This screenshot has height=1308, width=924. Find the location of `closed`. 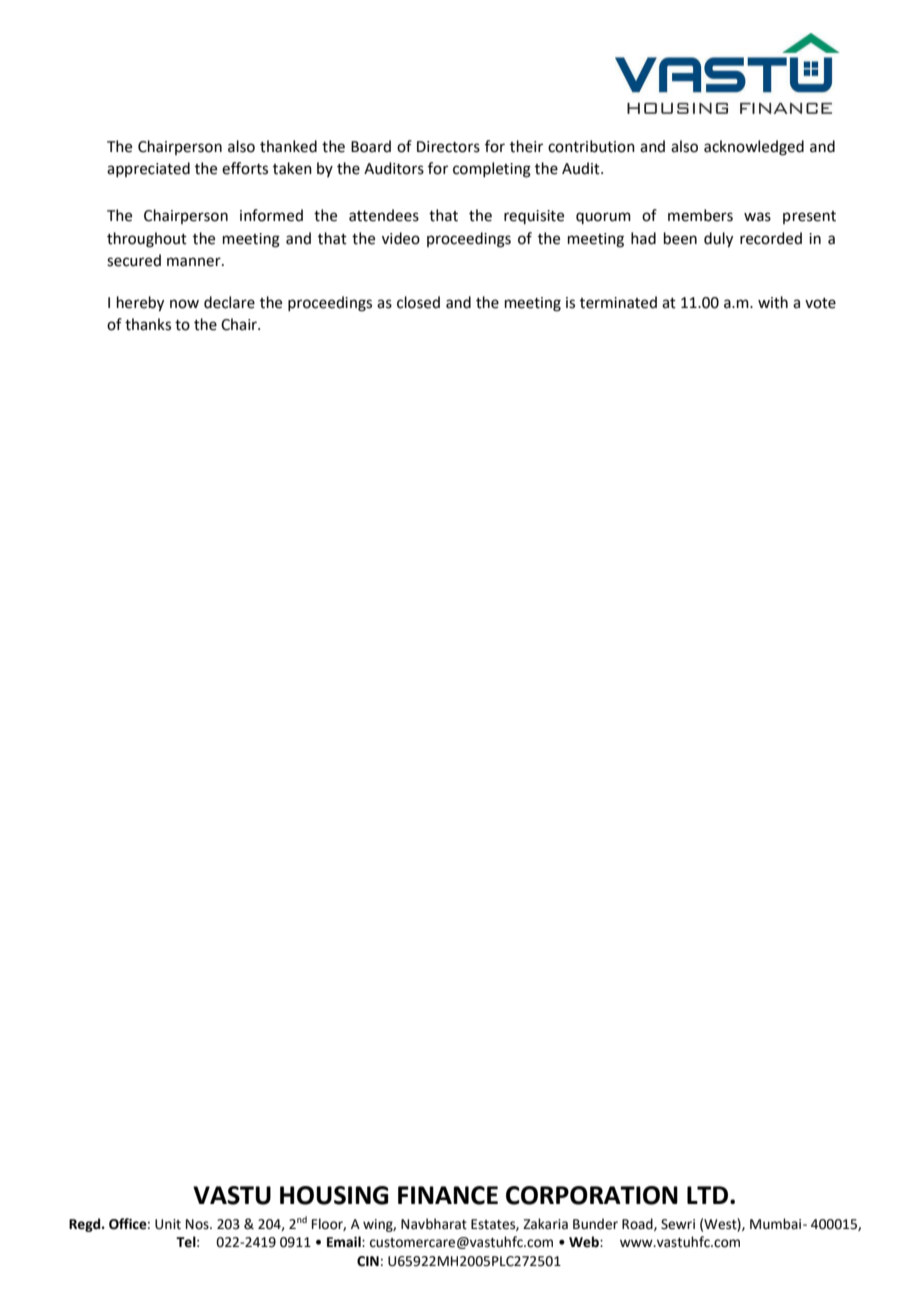

closed is located at coordinates (418, 302).
